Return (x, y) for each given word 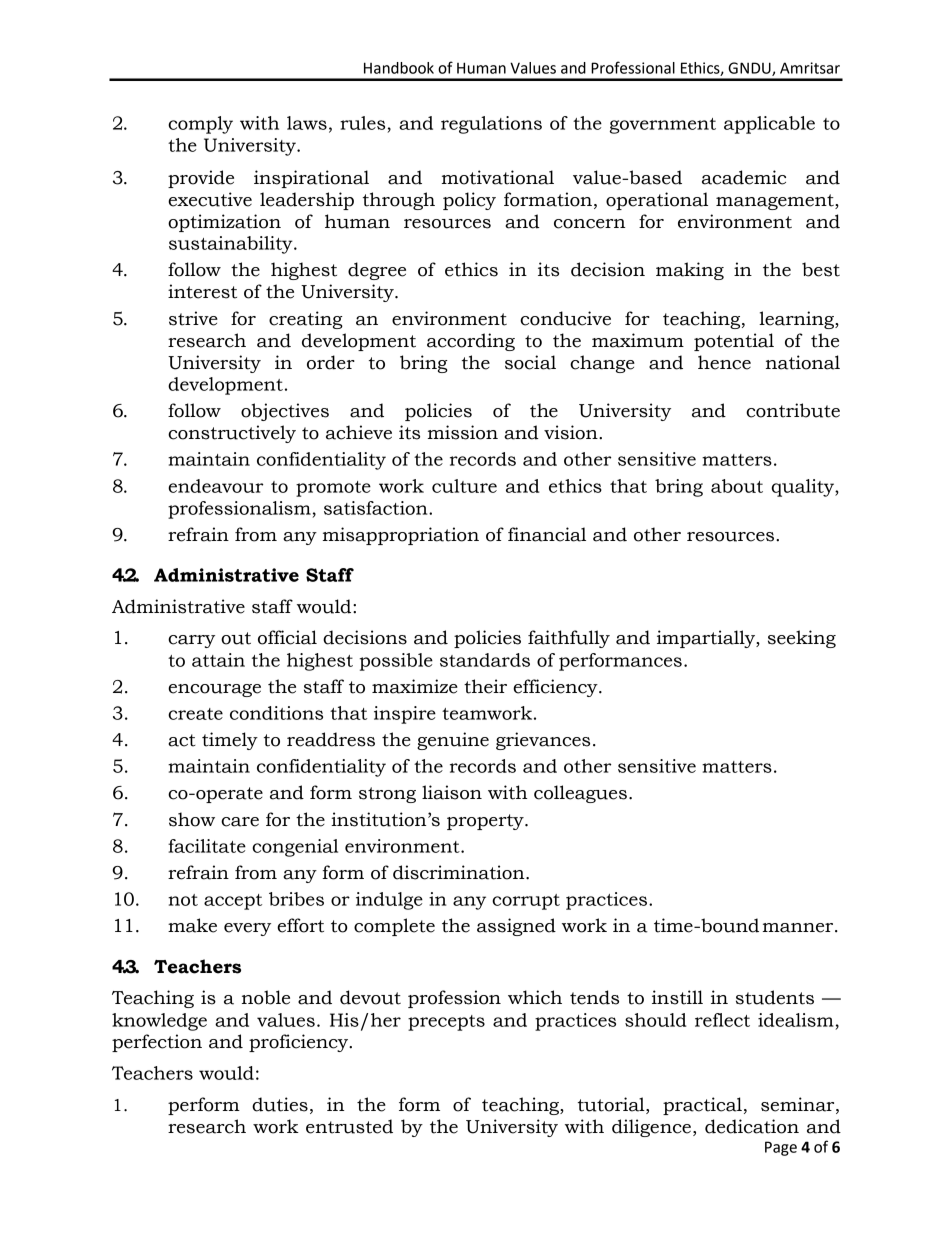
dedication (752, 1126)
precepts (446, 1023)
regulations (491, 125)
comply (200, 125)
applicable (769, 125)
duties (280, 1104)
